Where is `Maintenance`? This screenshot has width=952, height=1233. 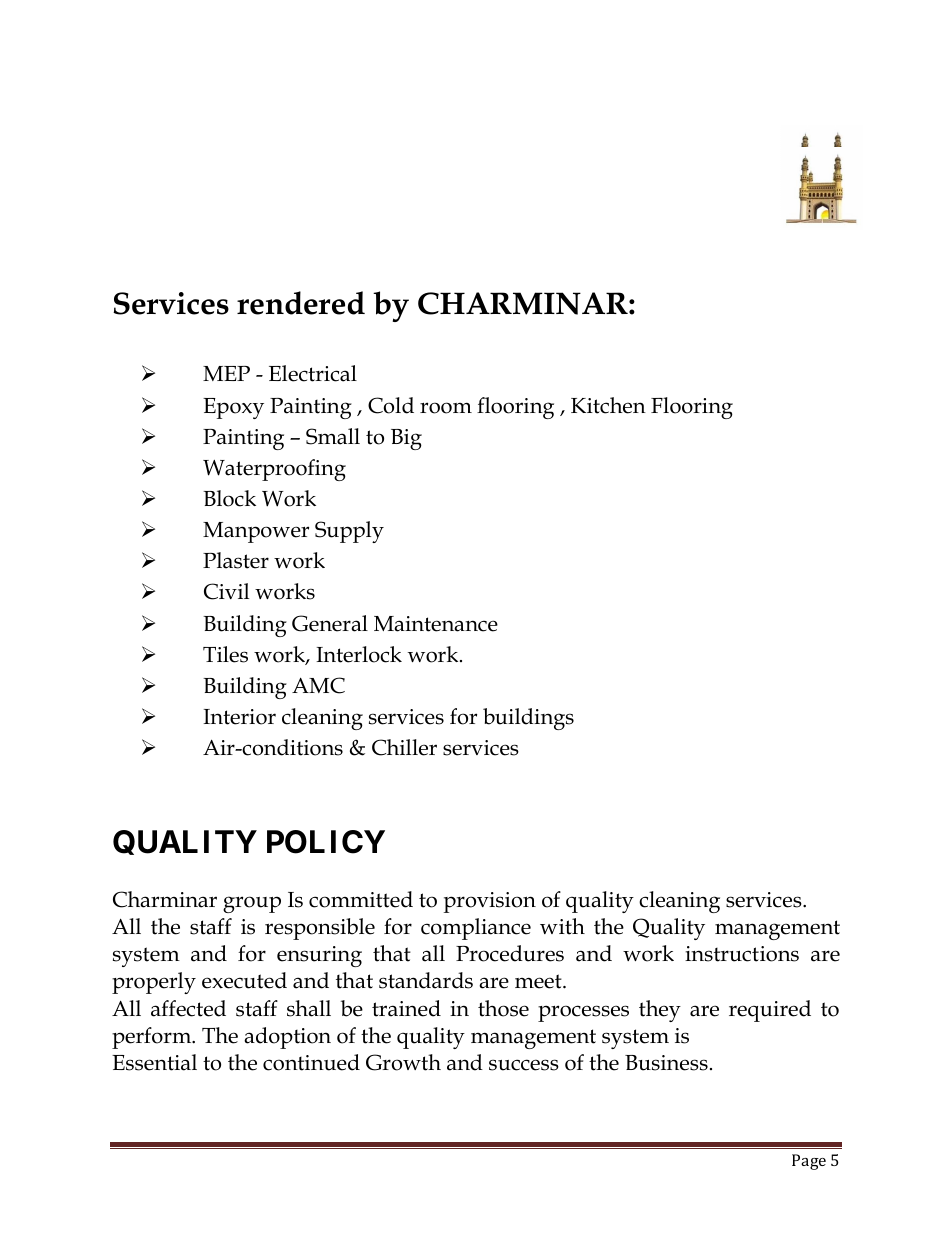 Maintenance is located at coordinates (436, 624).
